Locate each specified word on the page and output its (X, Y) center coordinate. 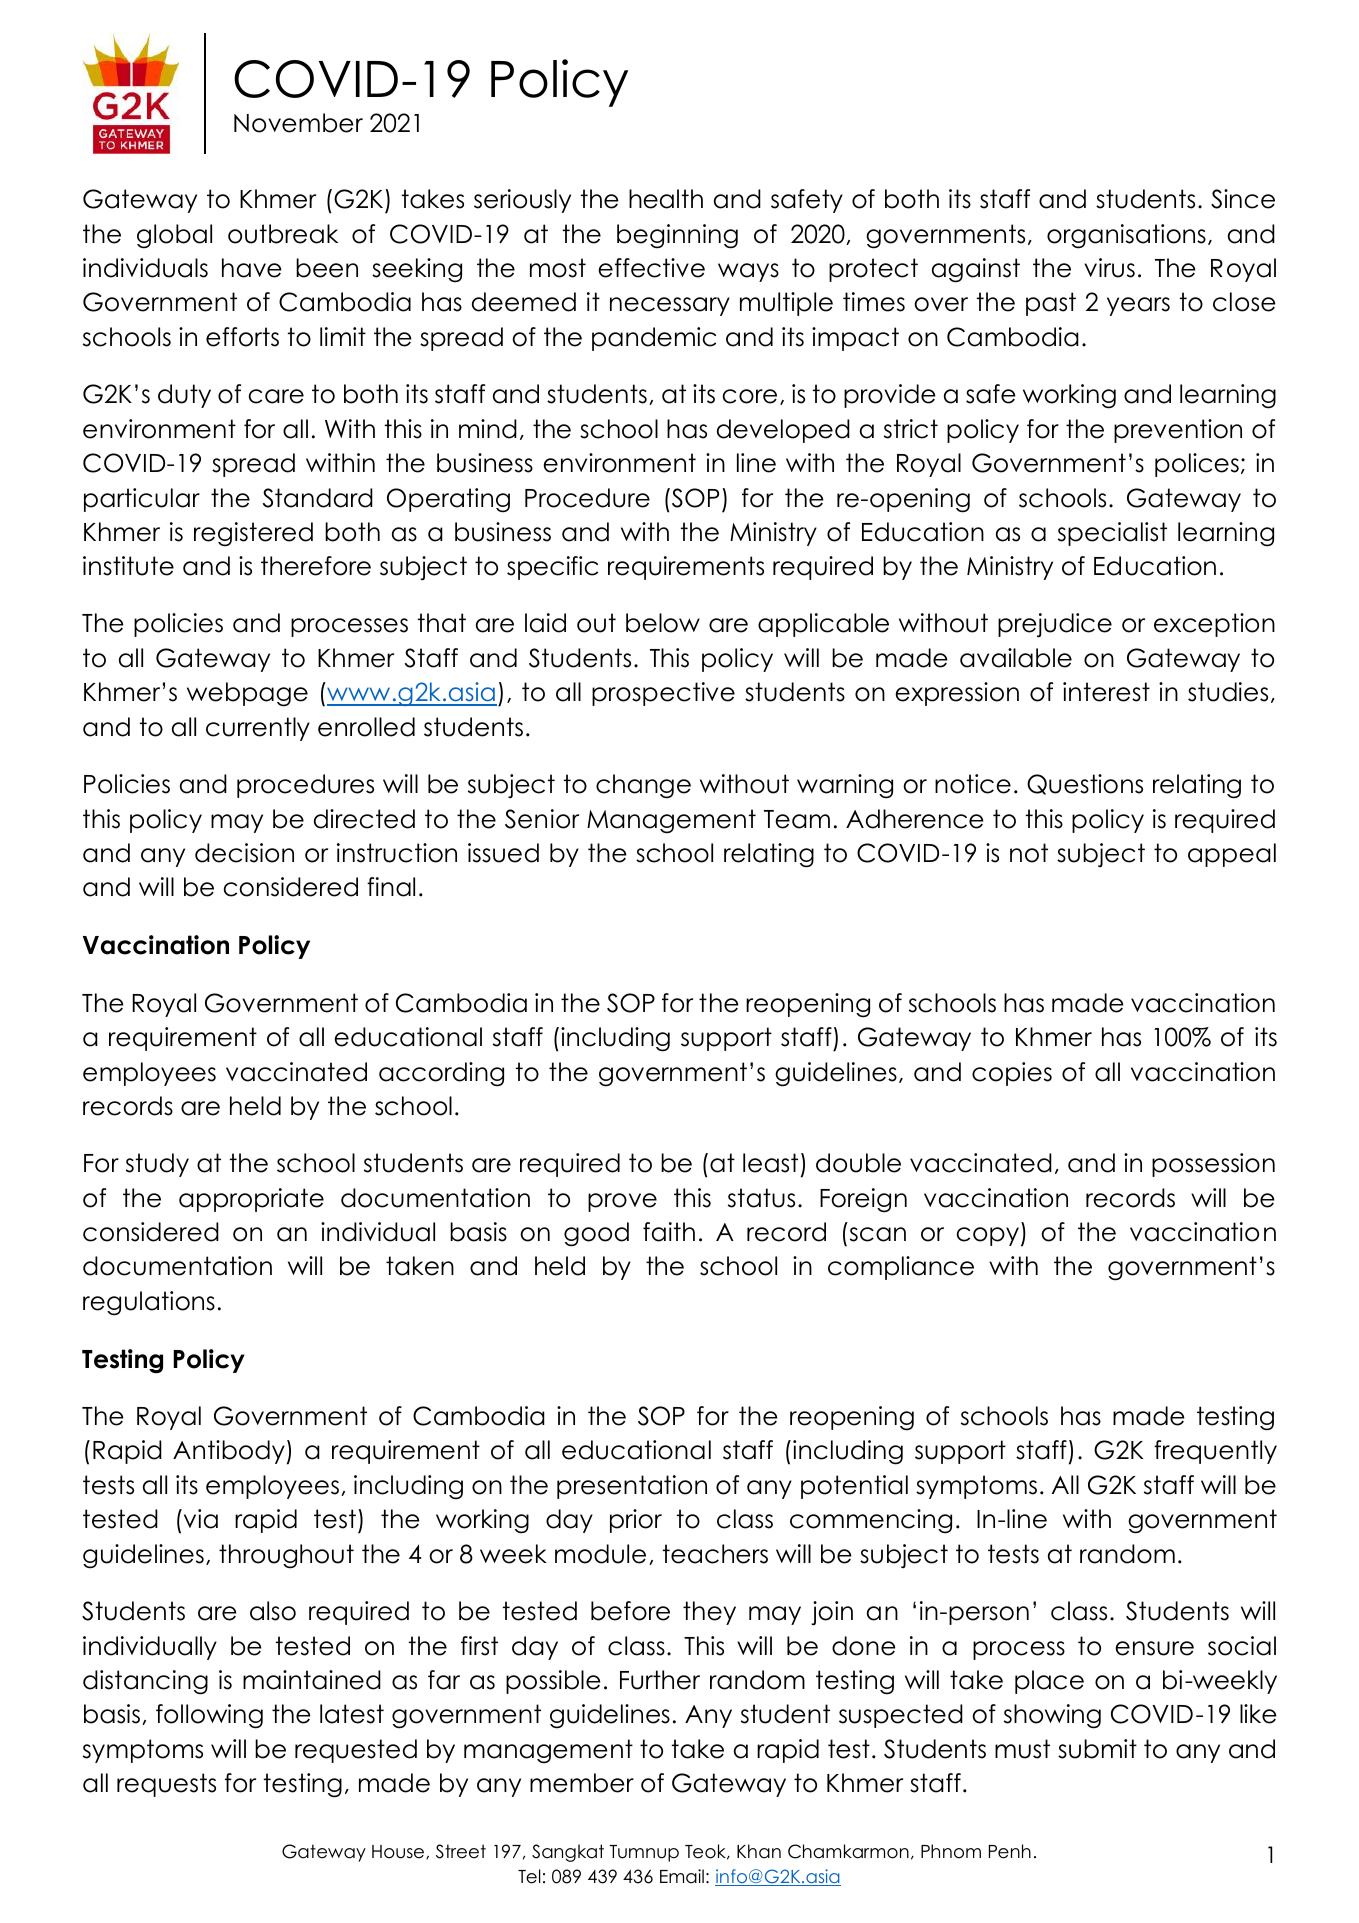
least (770, 1163)
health (666, 199)
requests (166, 1785)
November (298, 123)
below (663, 623)
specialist (1112, 534)
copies (1012, 1074)
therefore (316, 566)
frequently (1215, 1452)
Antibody (229, 1452)
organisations (1126, 236)
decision (244, 853)
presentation (632, 1487)
